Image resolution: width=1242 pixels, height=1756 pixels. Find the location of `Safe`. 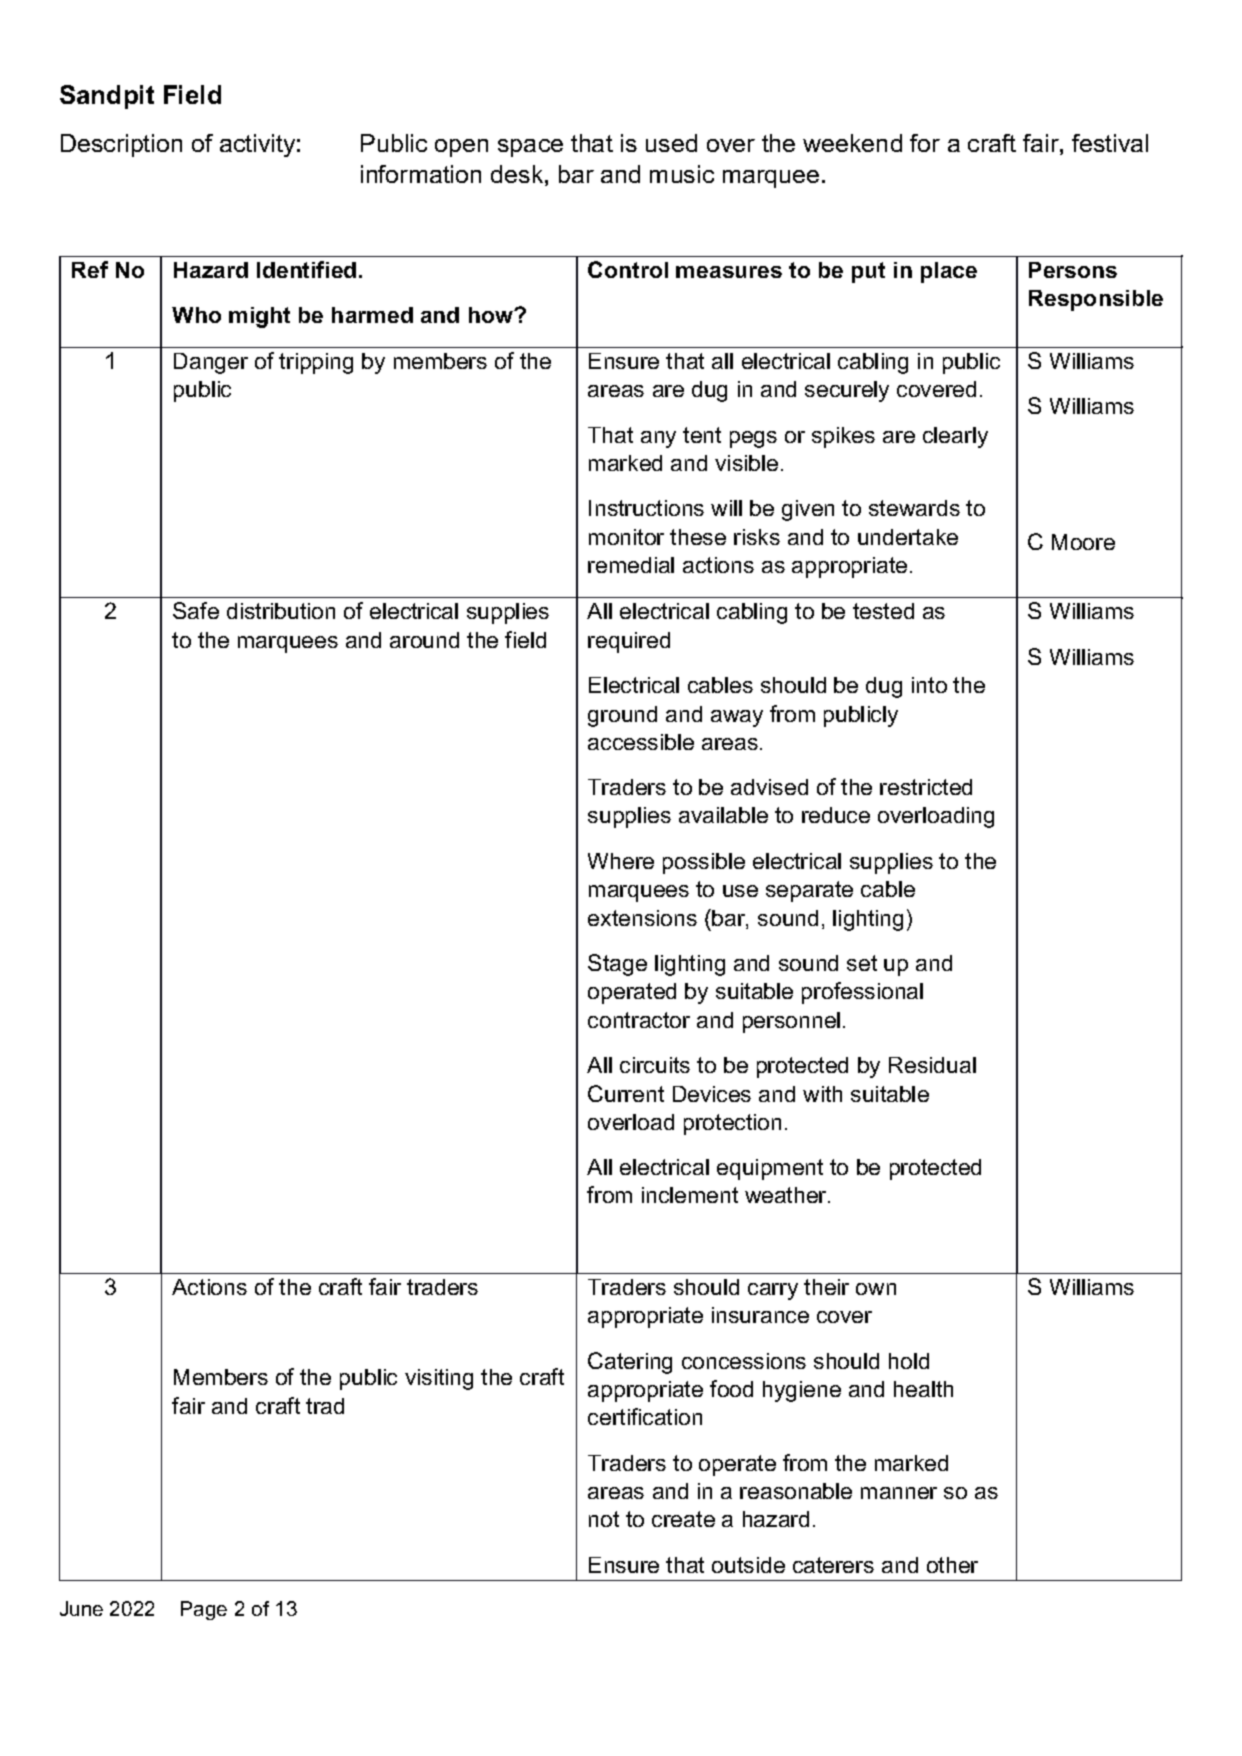

Safe is located at coordinates (196, 610).
